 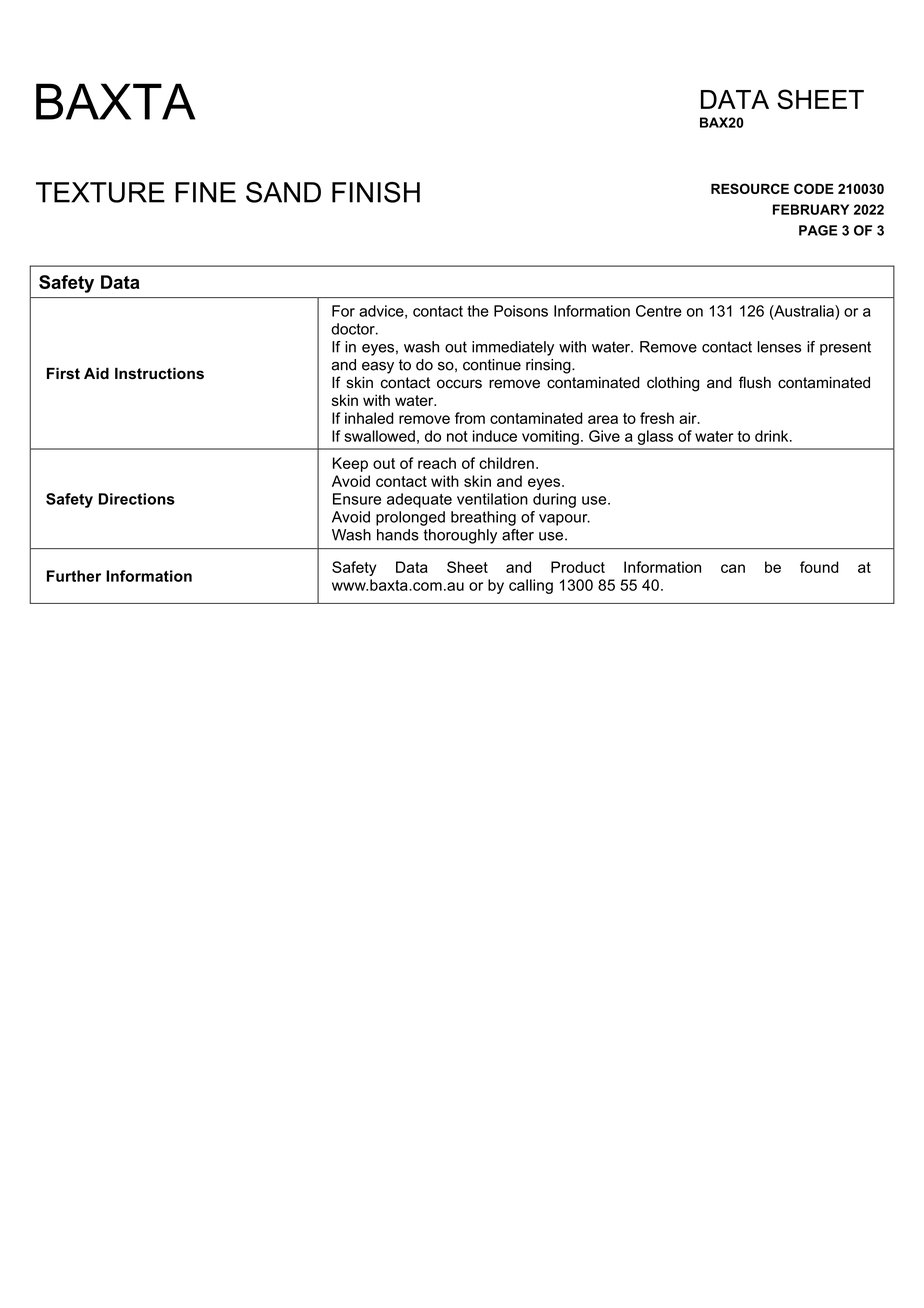 I want to click on Poisons, so click(x=521, y=311).
